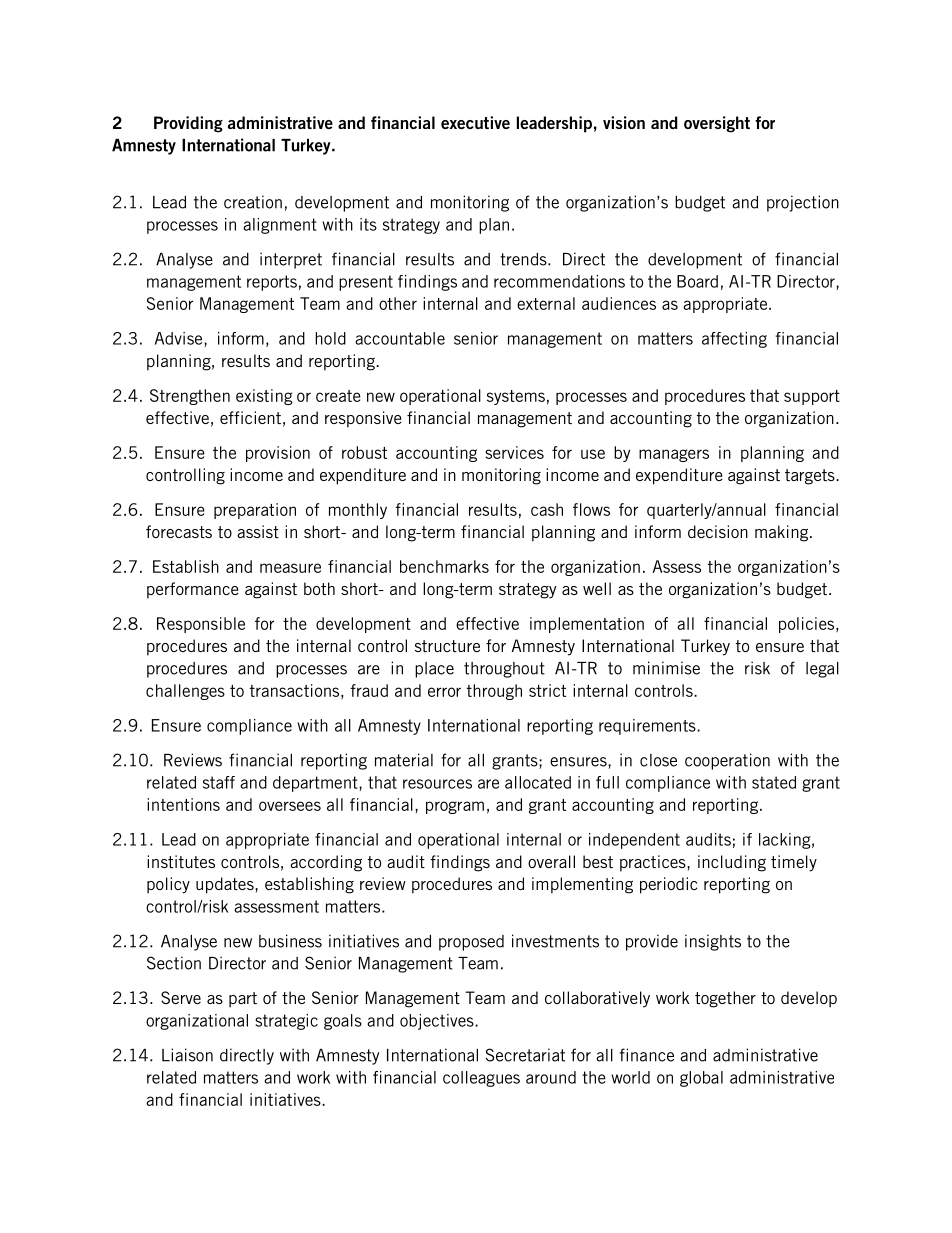  Describe the element at coordinates (286, 1022) in the screenshot. I see `strategic` at that location.
